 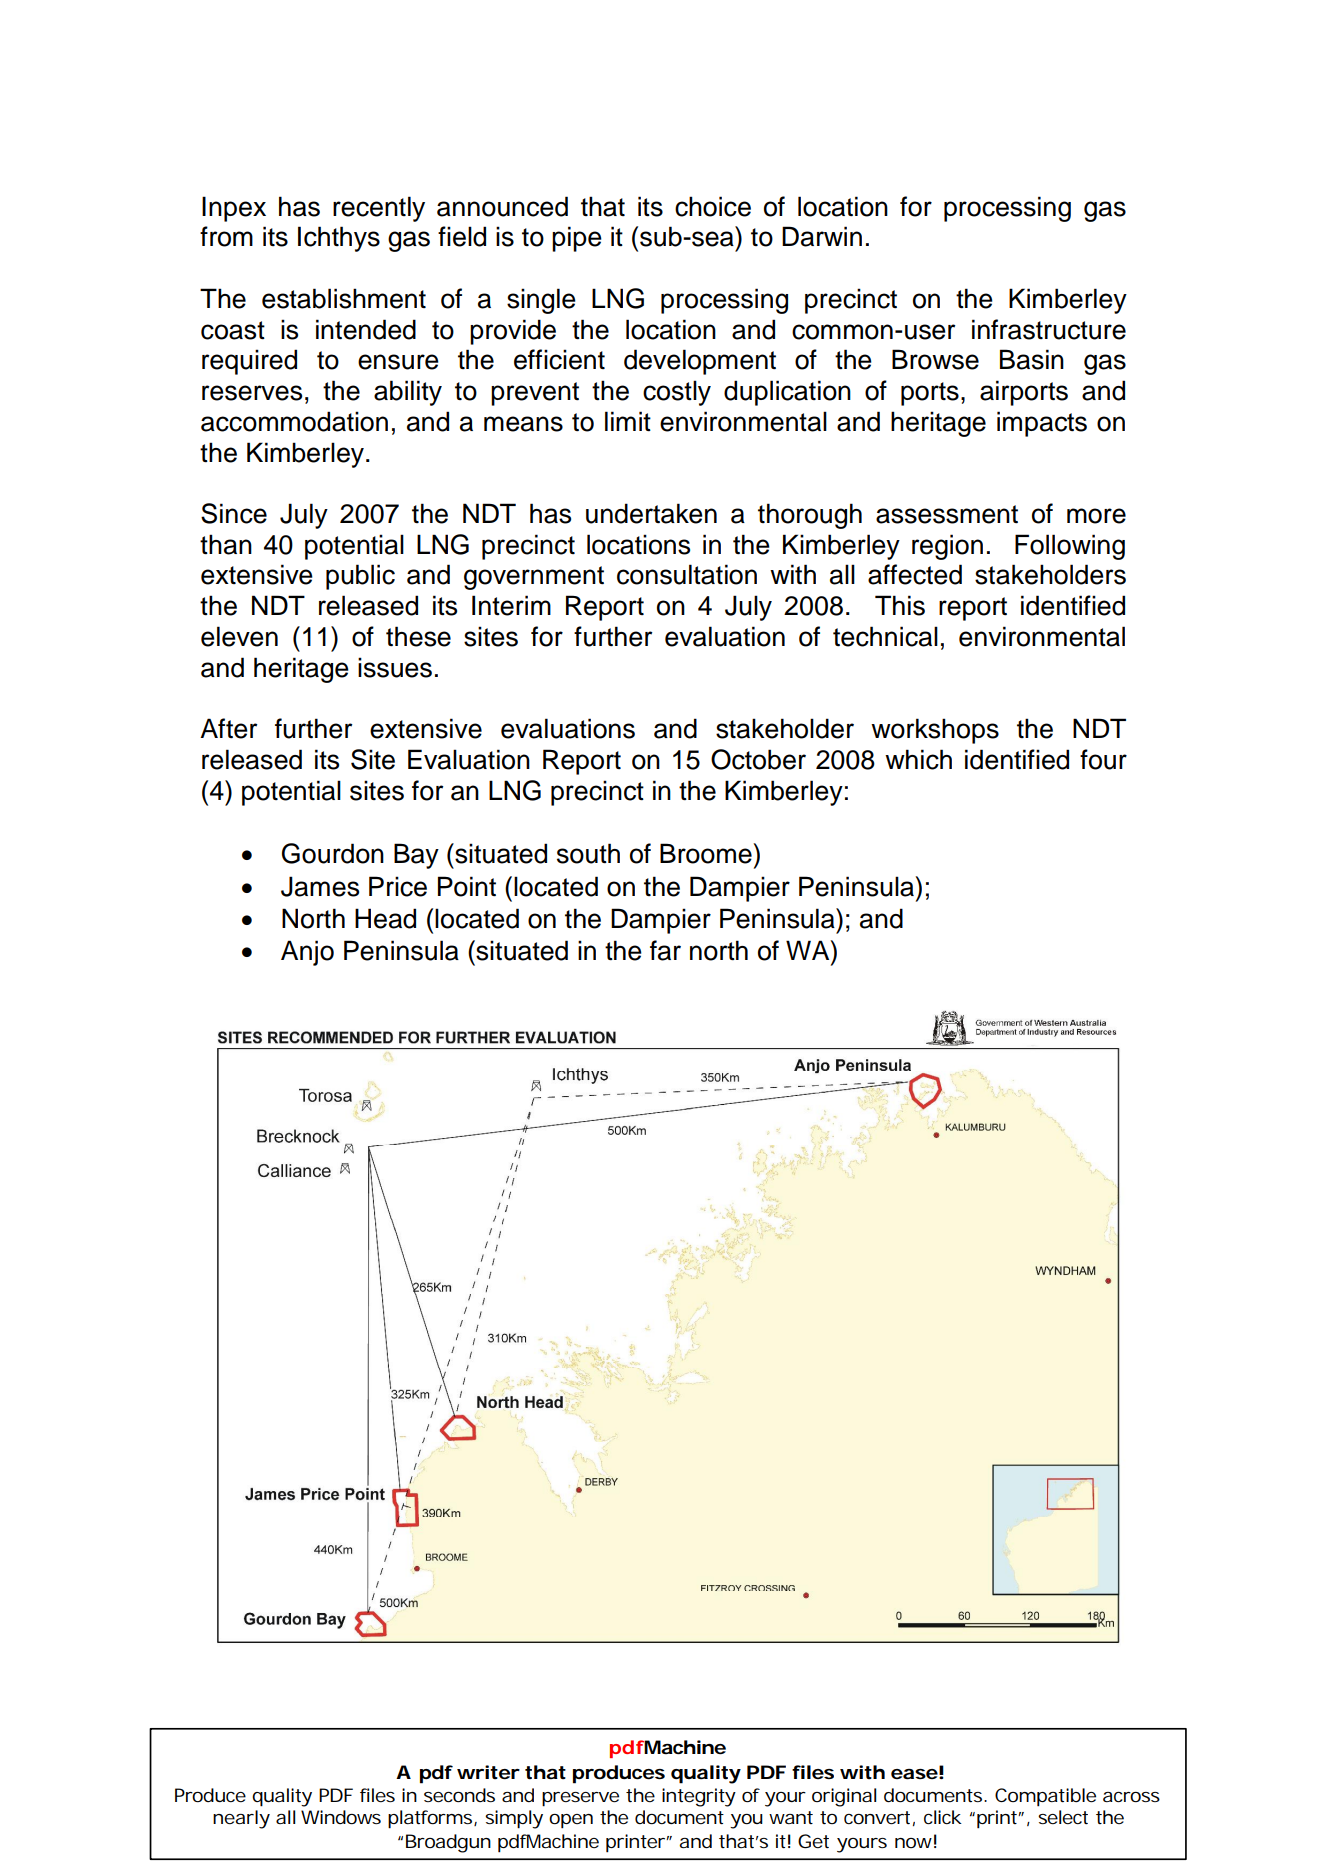 What do you see at coordinates (385, 918) in the page?
I see `Head` at bounding box center [385, 918].
